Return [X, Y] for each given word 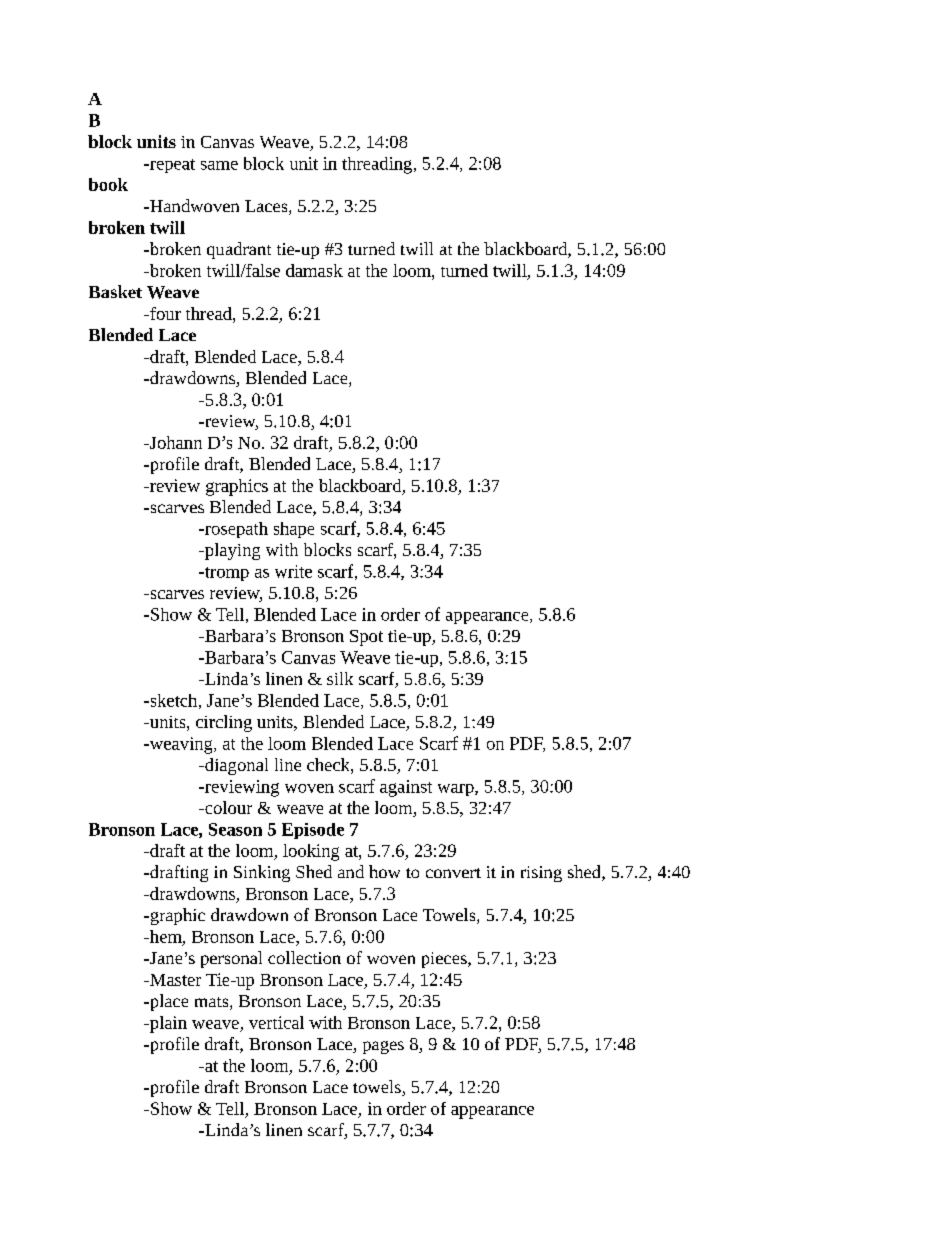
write [293, 571]
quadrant [239, 250]
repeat [171, 166]
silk [340, 678]
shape [294, 530]
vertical [276, 1022]
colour [227, 807]
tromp [226, 574]
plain [167, 1024]
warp [457, 790]
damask [314, 270]
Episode [313, 831]
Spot [366, 638]
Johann [175, 442]
